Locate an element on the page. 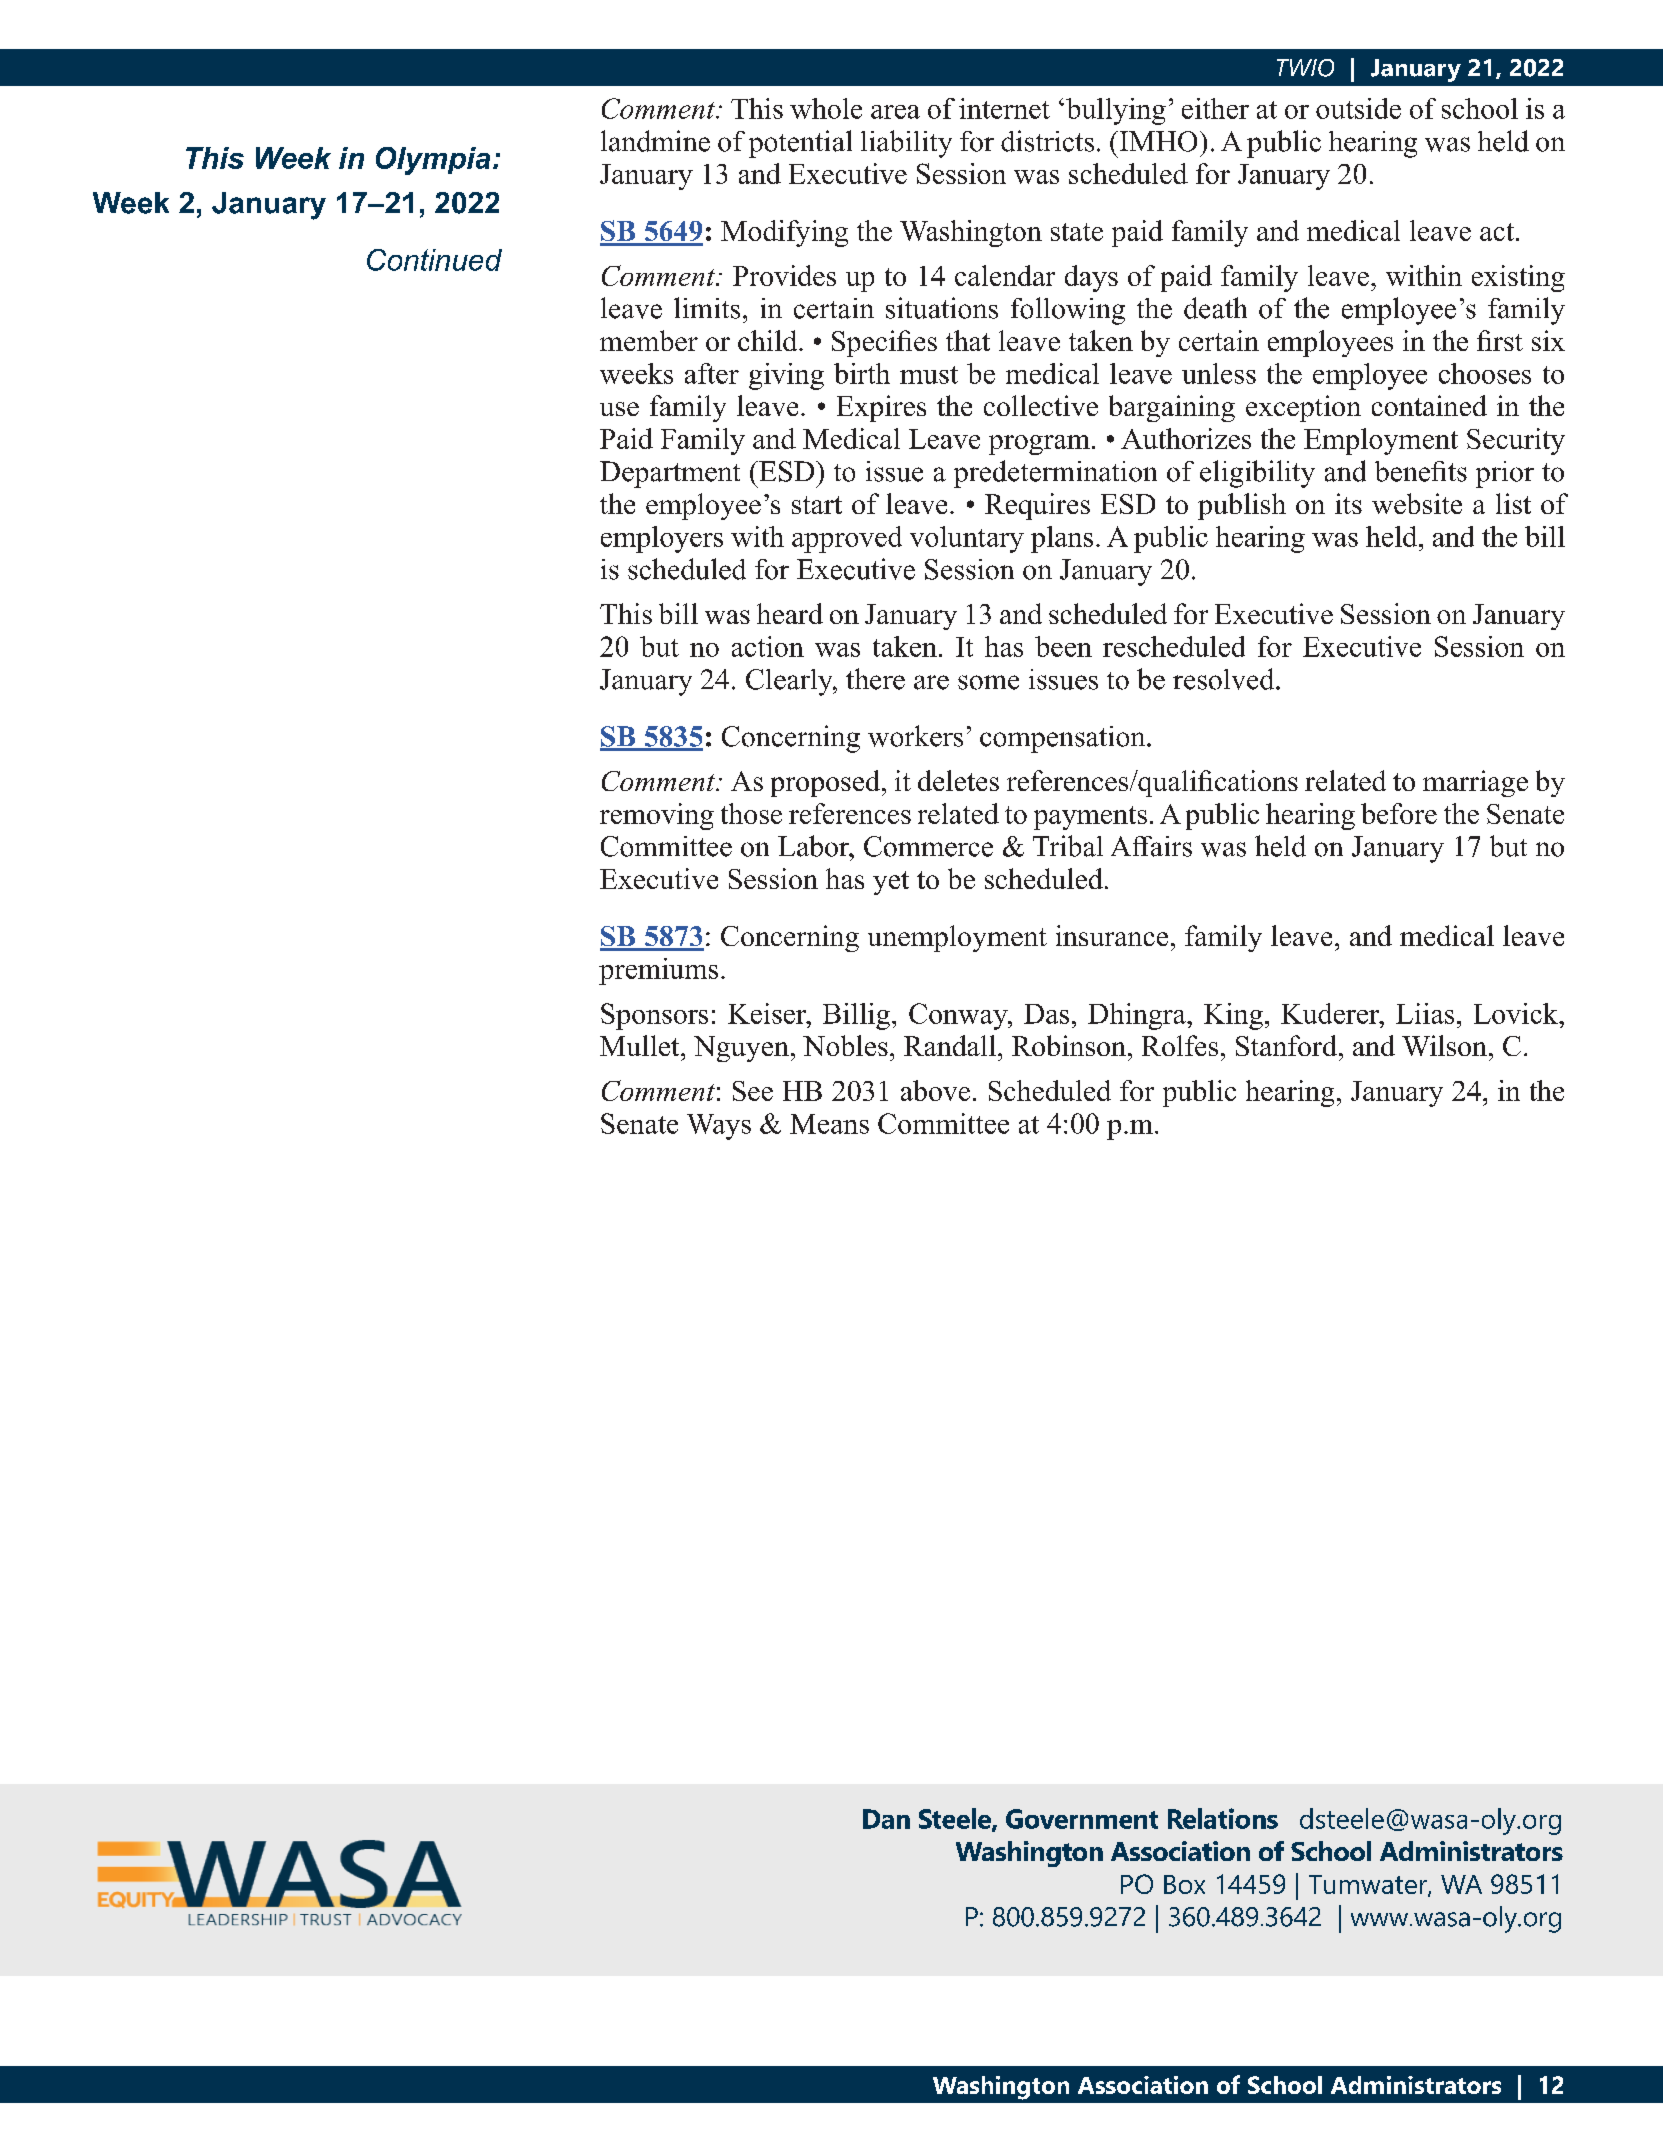 The width and height of the page is (1663, 2152). removing is located at coordinates (657, 816).
